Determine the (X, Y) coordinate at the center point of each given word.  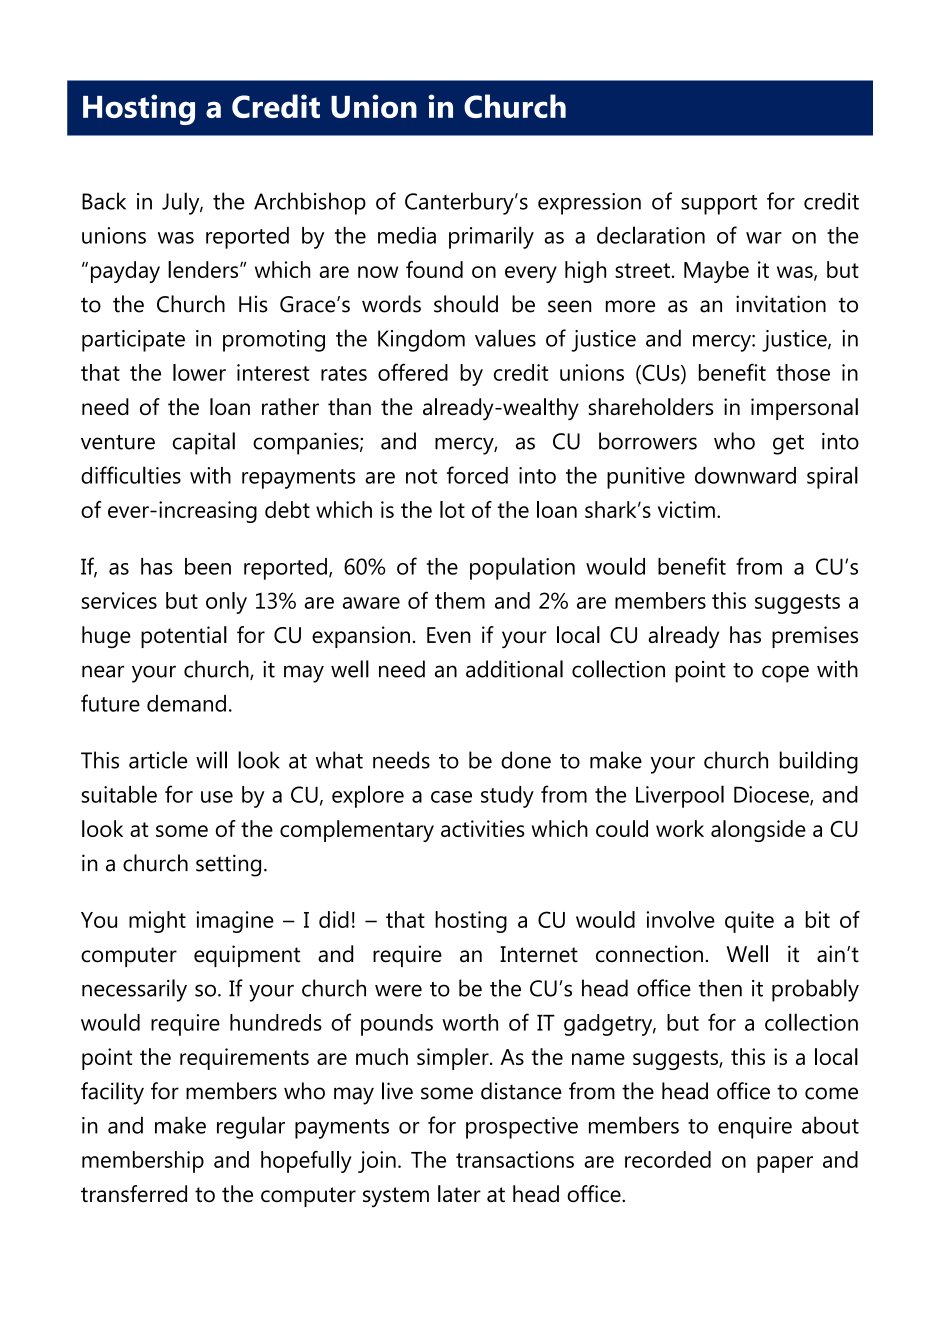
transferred (134, 1194)
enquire (755, 1128)
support (719, 205)
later (459, 1194)
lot (452, 509)
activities (483, 828)
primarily (491, 237)
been (208, 566)
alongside (758, 831)
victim (686, 509)
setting (228, 865)
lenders (204, 269)
